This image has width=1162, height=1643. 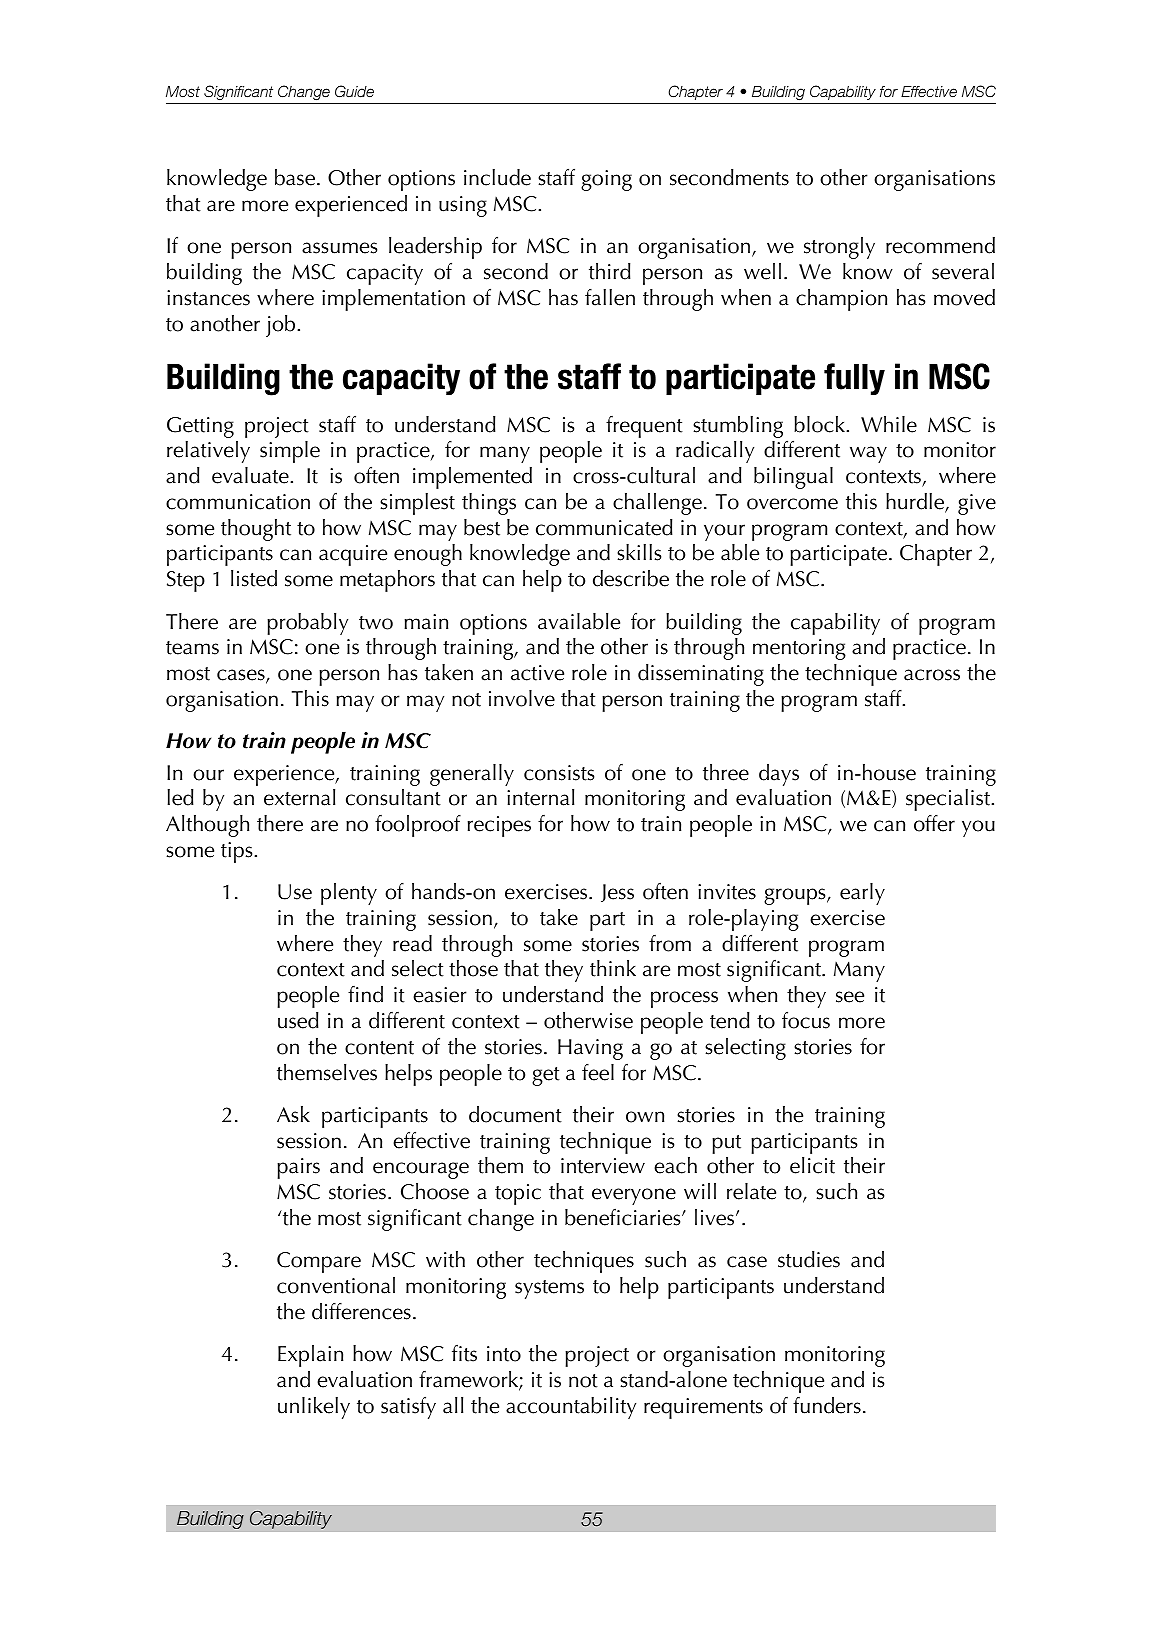 What do you see at coordinates (251, 475) in the image?
I see `evaluate` at bounding box center [251, 475].
